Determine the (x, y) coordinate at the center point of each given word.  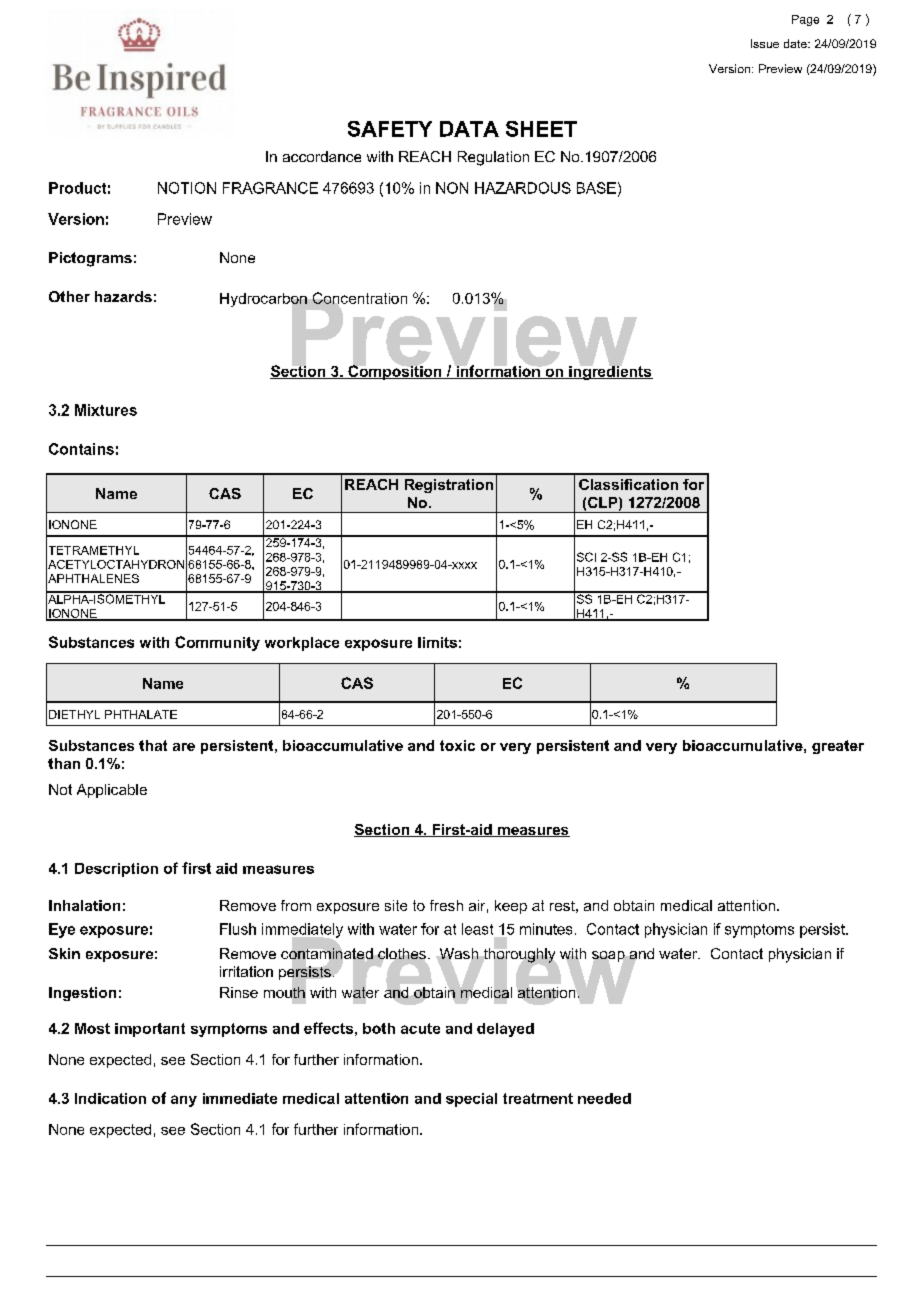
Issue (765, 43)
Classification (628, 484)
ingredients (610, 371)
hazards (123, 296)
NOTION (187, 188)
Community (217, 643)
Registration (449, 486)
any (184, 1101)
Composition (395, 371)
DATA (469, 129)
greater (838, 747)
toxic (457, 745)
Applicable (112, 791)
